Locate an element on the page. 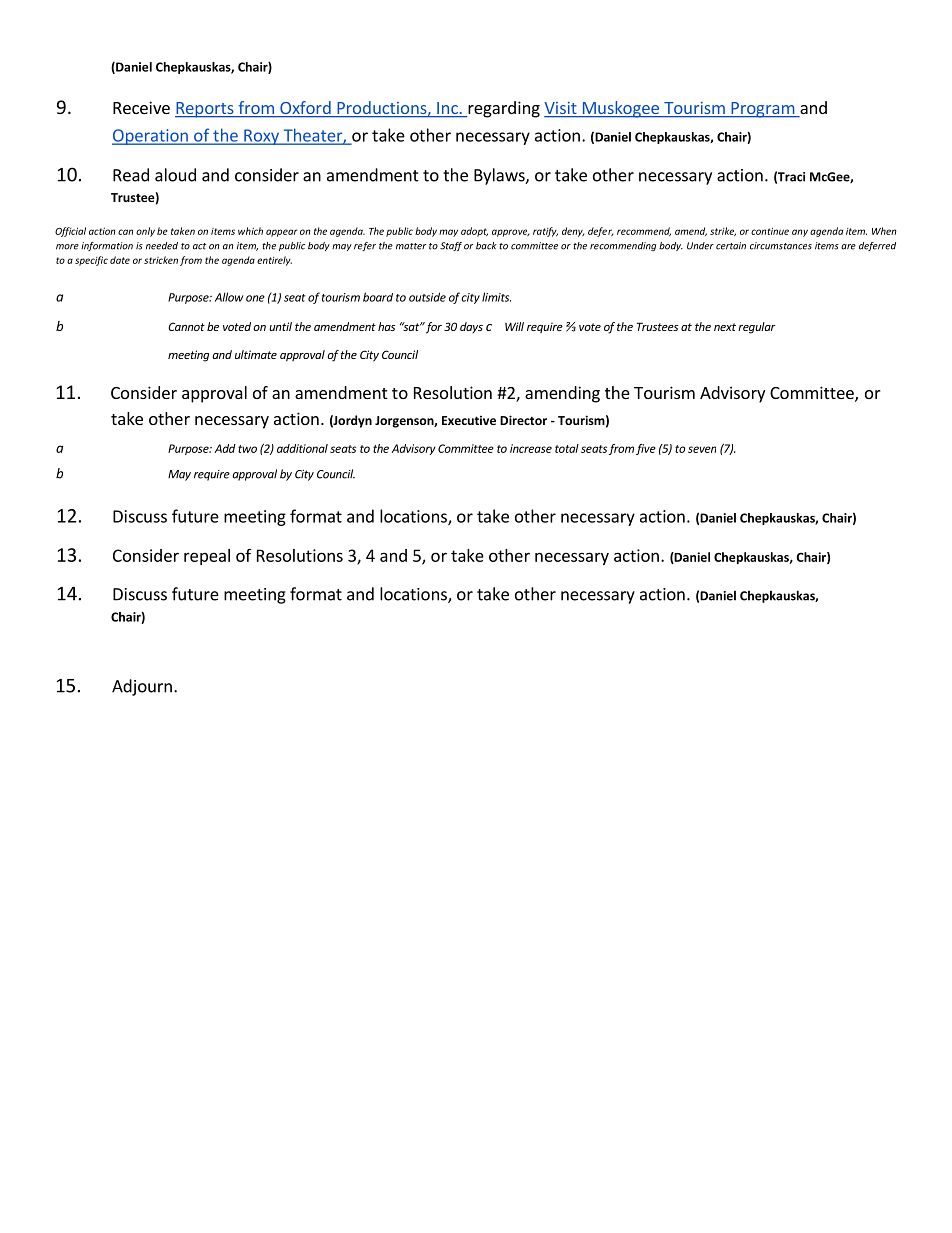  regarding is located at coordinates (503, 109).
